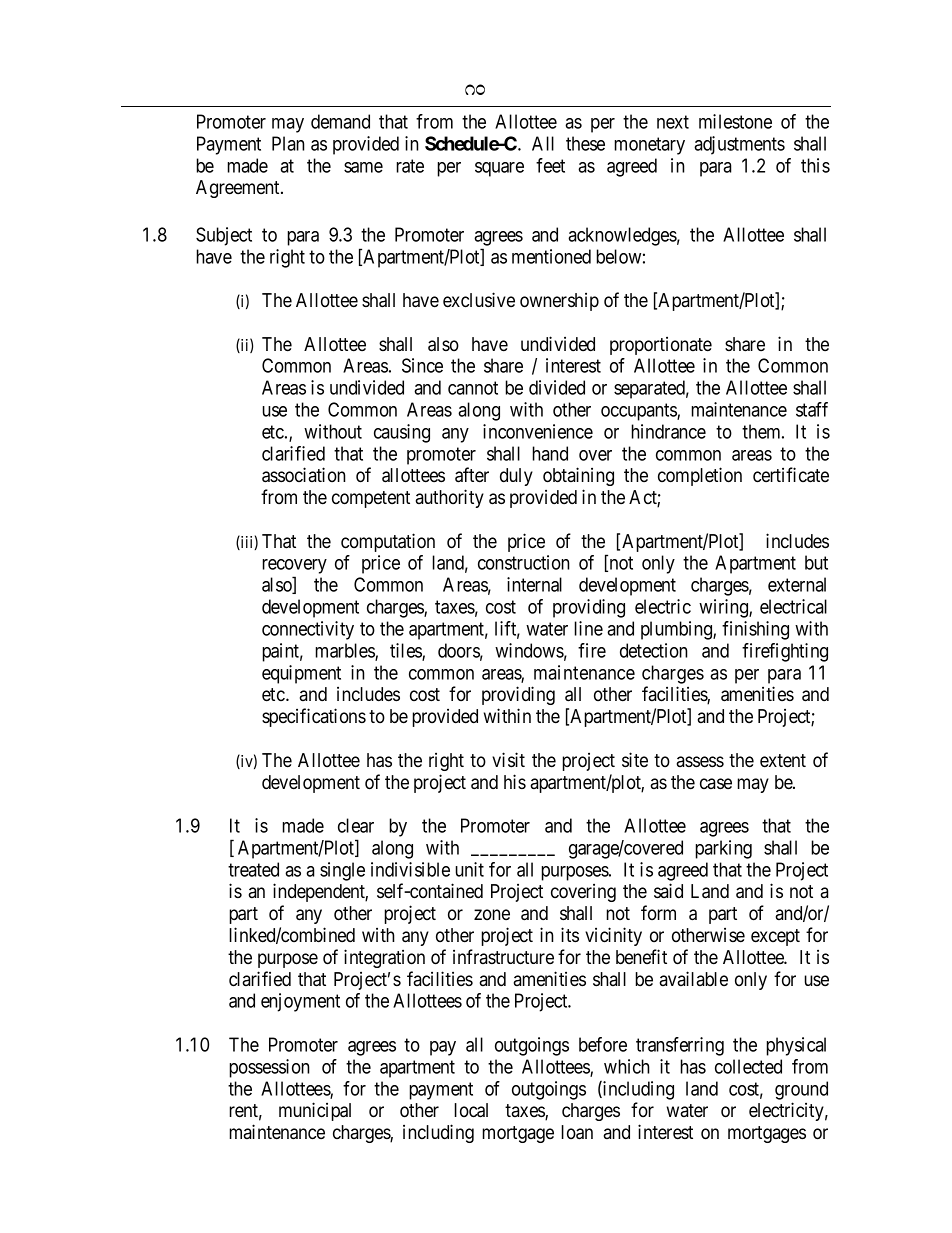  Describe the element at coordinates (755, 630) in the screenshot. I see `finishing` at that location.
